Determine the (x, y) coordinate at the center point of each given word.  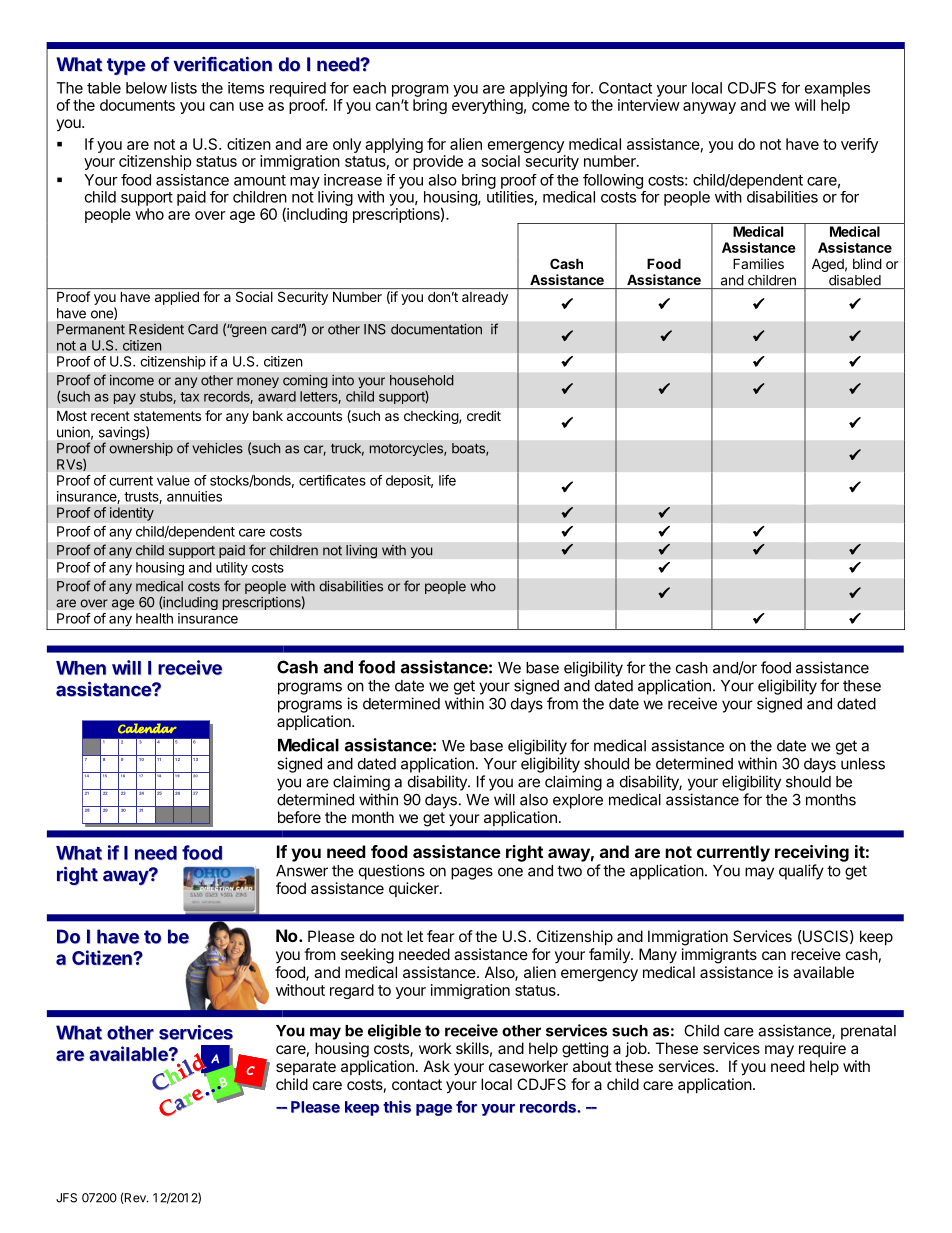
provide (438, 162)
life (447, 480)
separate (306, 1068)
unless (863, 764)
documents (137, 105)
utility (232, 568)
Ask (437, 1066)
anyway (709, 108)
